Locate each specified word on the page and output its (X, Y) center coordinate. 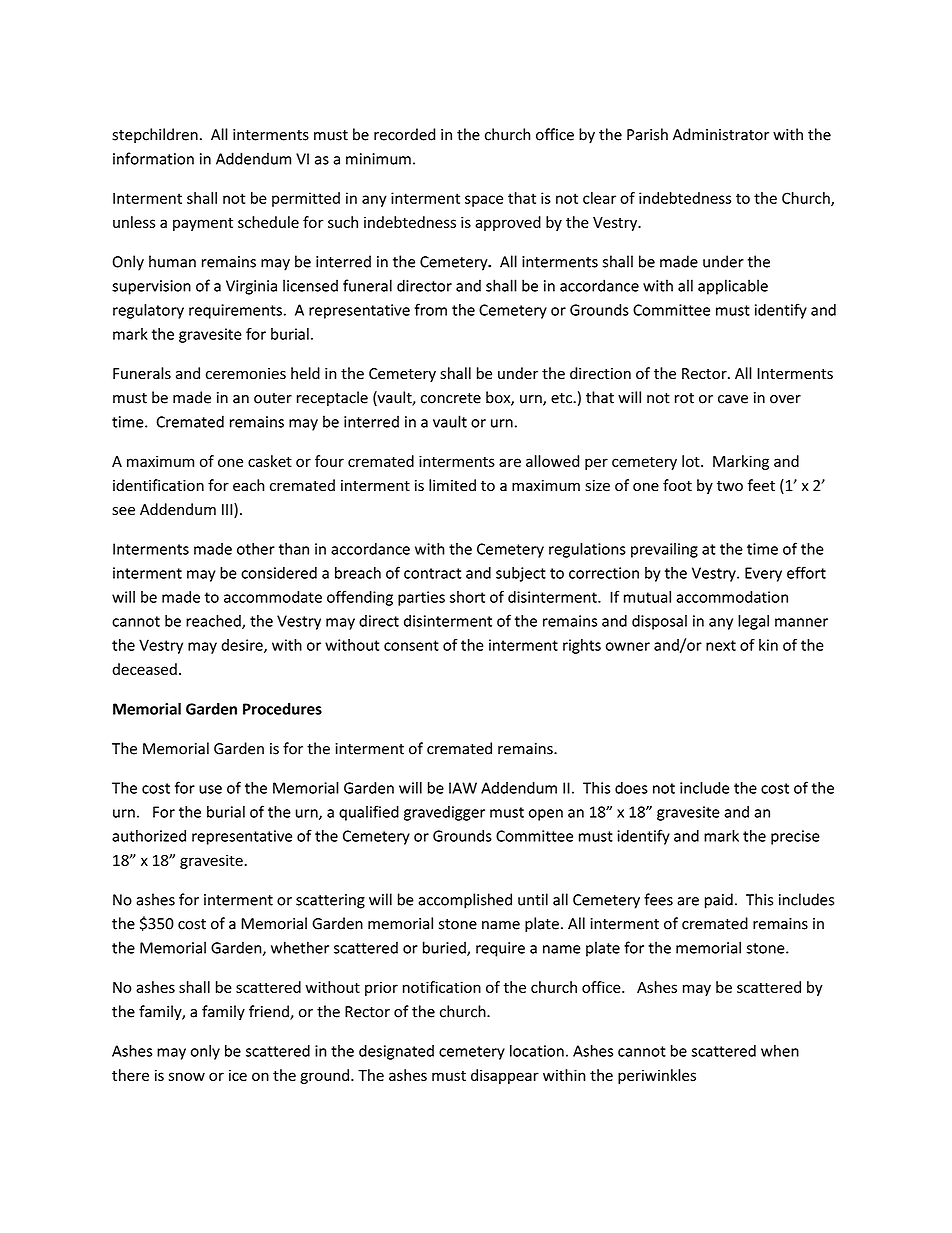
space (484, 201)
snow (187, 1076)
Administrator (721, 134)
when (780, 1051)
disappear (505, 1076)
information (153, 158)
